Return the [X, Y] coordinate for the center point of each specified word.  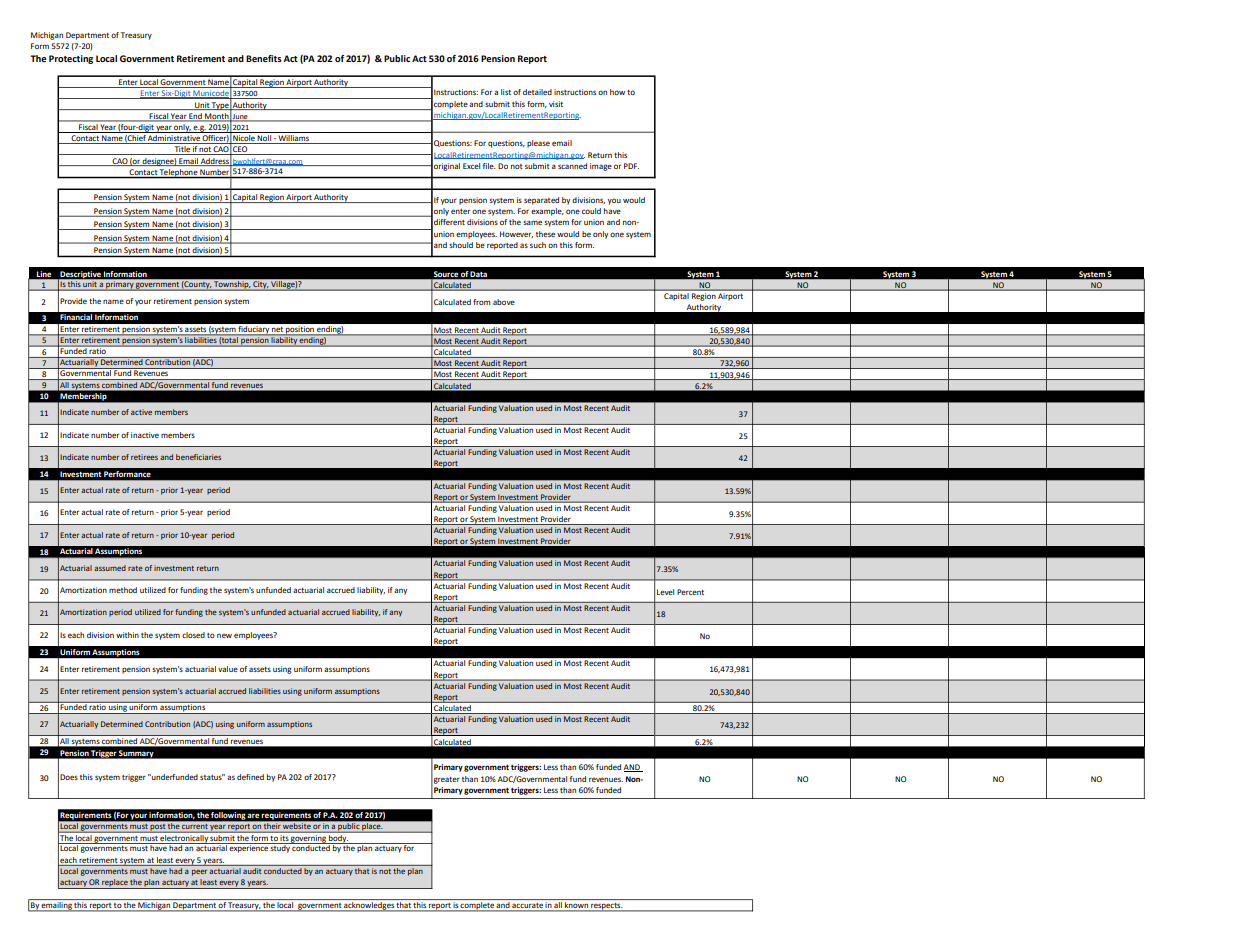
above [504, 302]
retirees [144, 457]
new [224, 636]
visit [556, 104]
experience [249, 848]
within [127, 635]
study [280, 848]
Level [665, 592]
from [481, 302]
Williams [293, 139]
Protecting [71, 59]
